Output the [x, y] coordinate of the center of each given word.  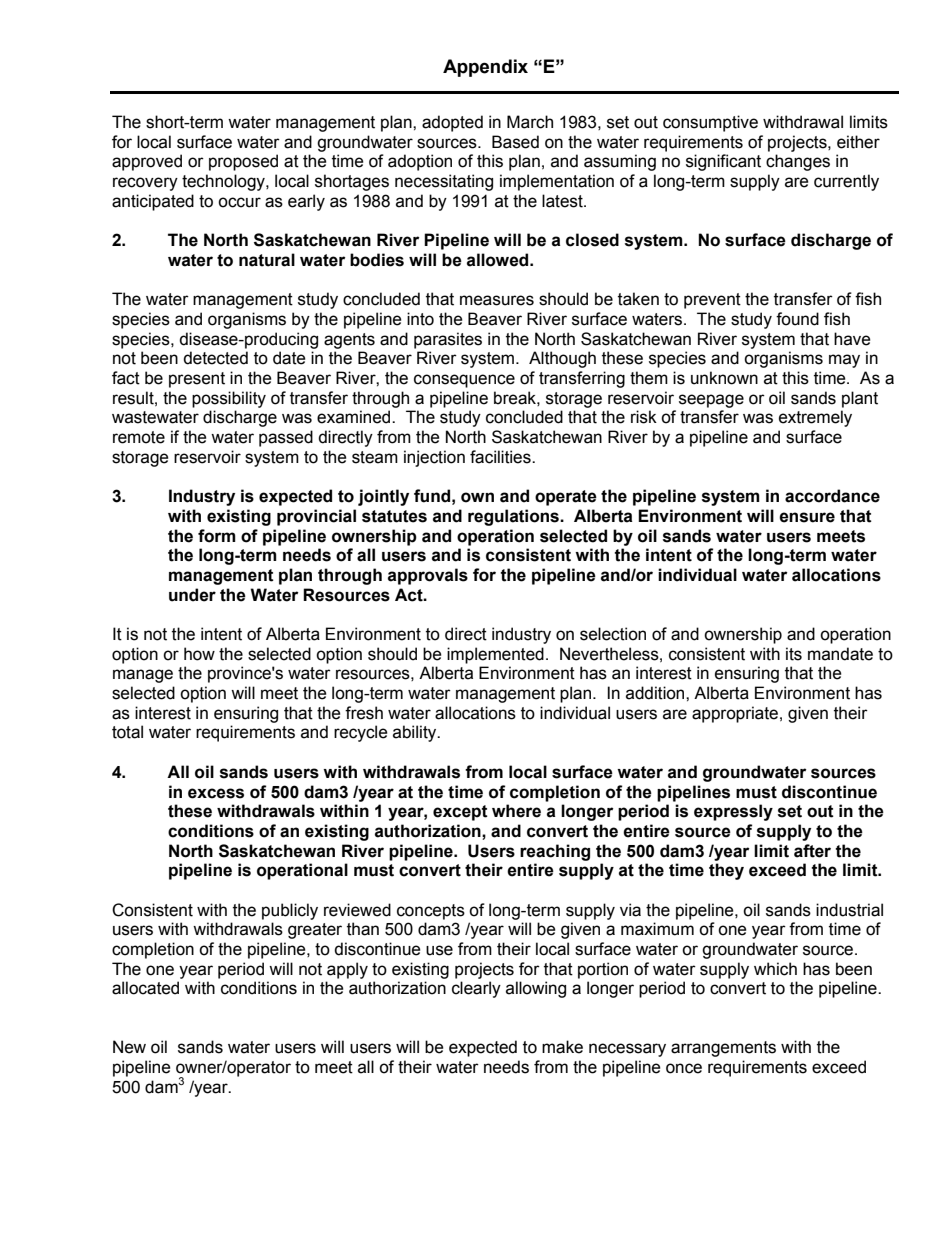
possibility [229, 399]
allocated [145, 988]
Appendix [485, 68]
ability [416, 733]
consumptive [710, 123]
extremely [815, 418]
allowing [536, 989]
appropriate [735, 714]
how [199, 654]
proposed [243, 162]
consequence [464, 381]
